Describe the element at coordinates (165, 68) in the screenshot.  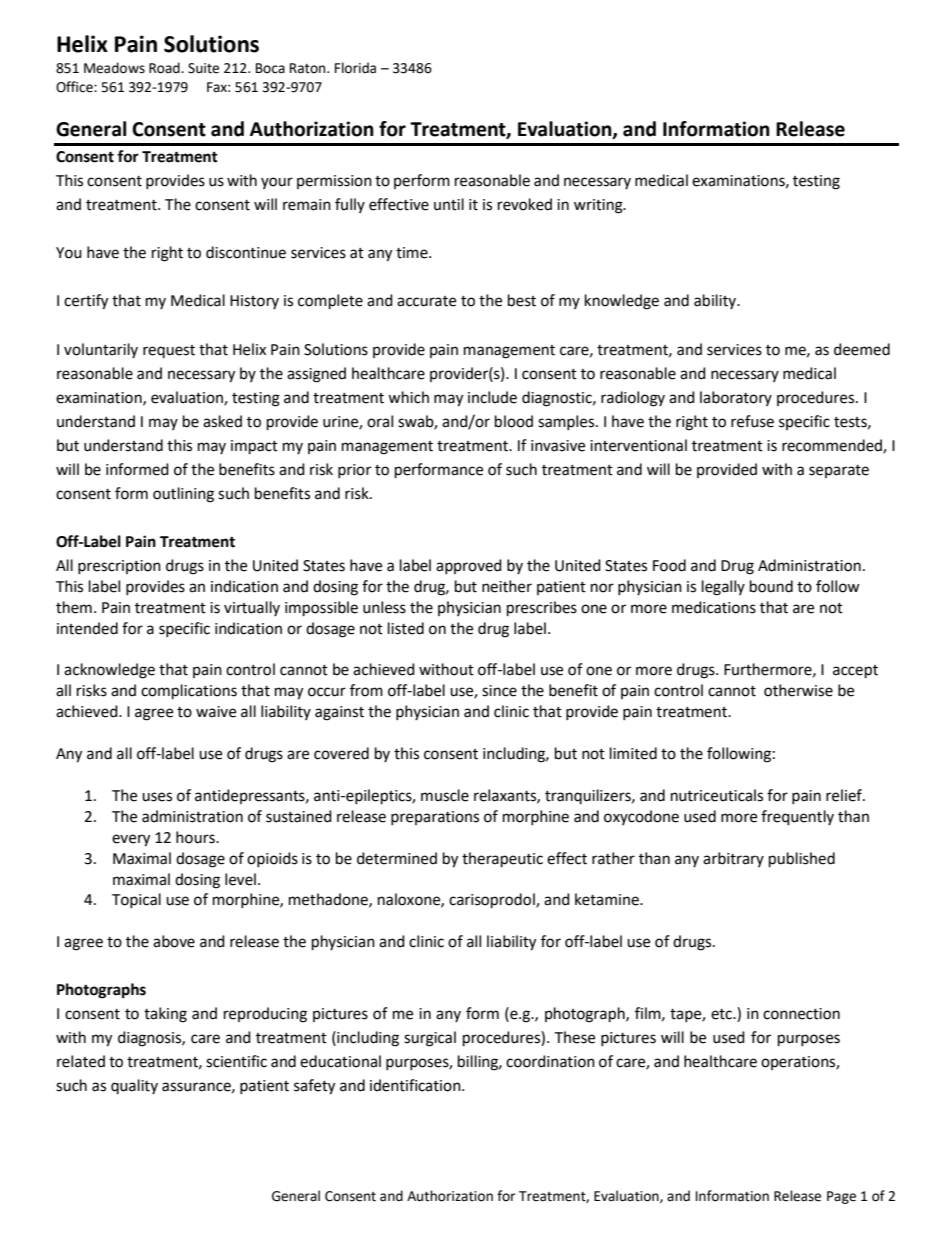
I see `Road` at that location.
